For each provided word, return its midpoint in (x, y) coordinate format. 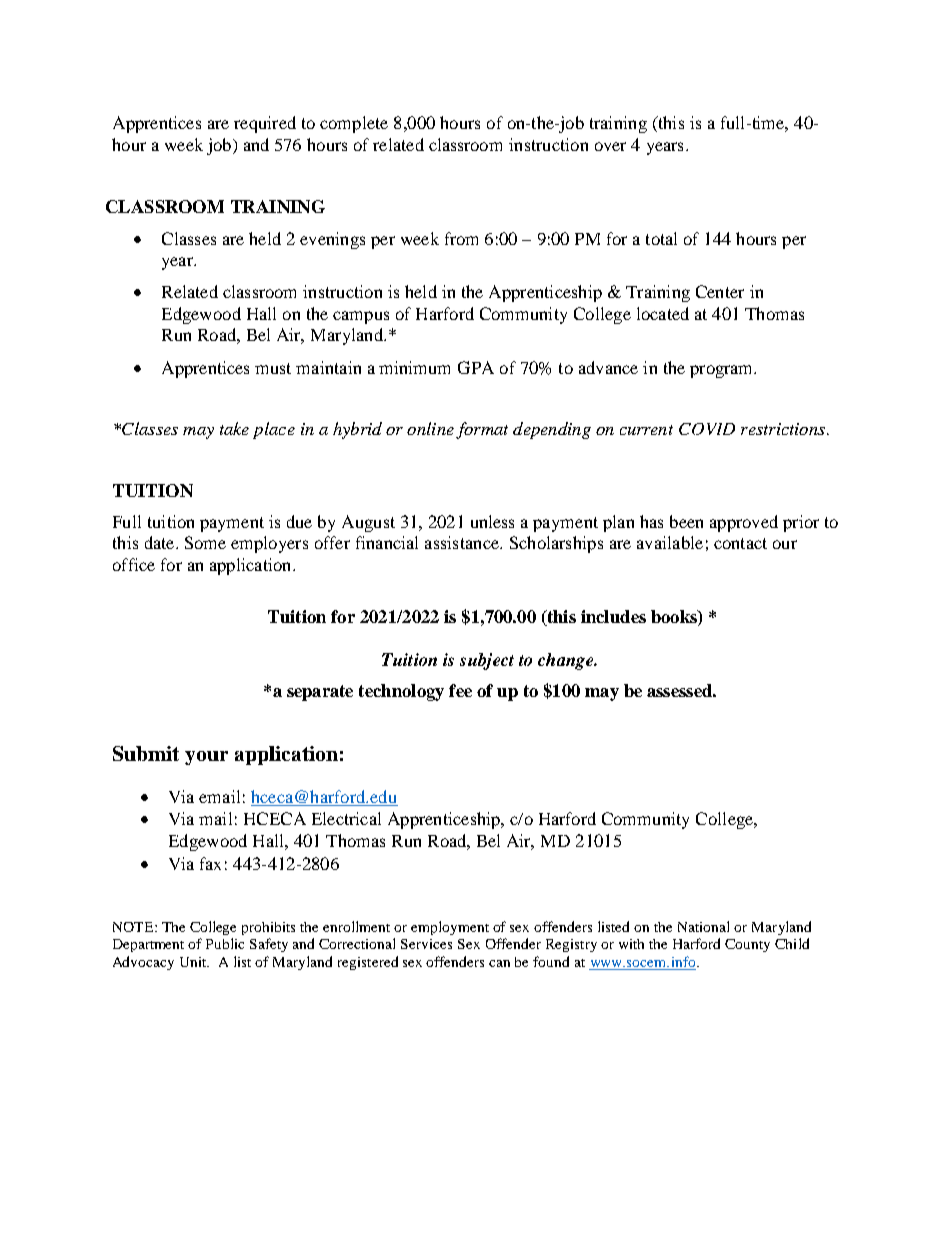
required (265, 124)
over (610, 146)
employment (450, 928)
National (703, 926)
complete (354, 124)
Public (225, 943)
